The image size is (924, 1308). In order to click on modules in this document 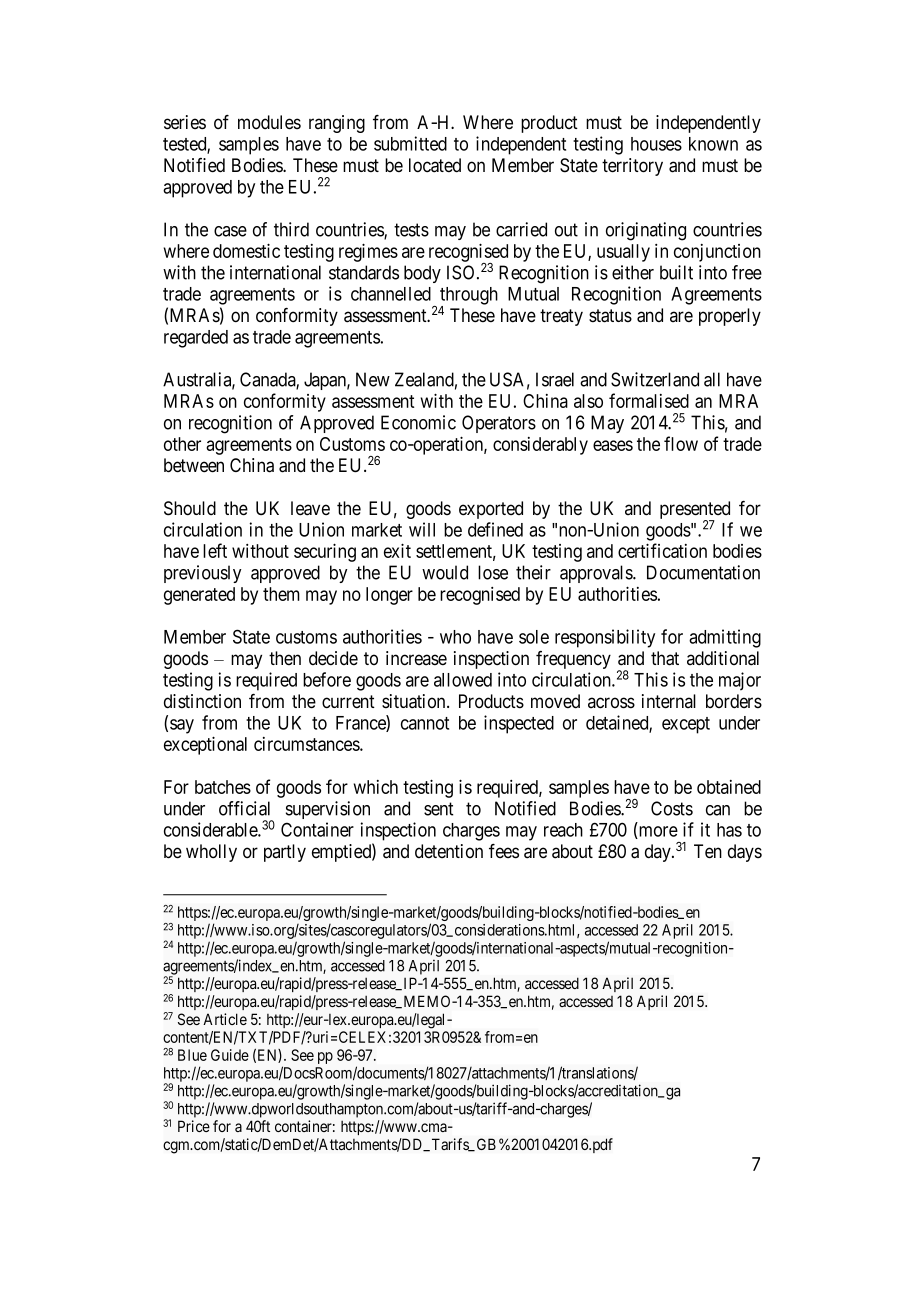, I will do `click(269, 122)`.
